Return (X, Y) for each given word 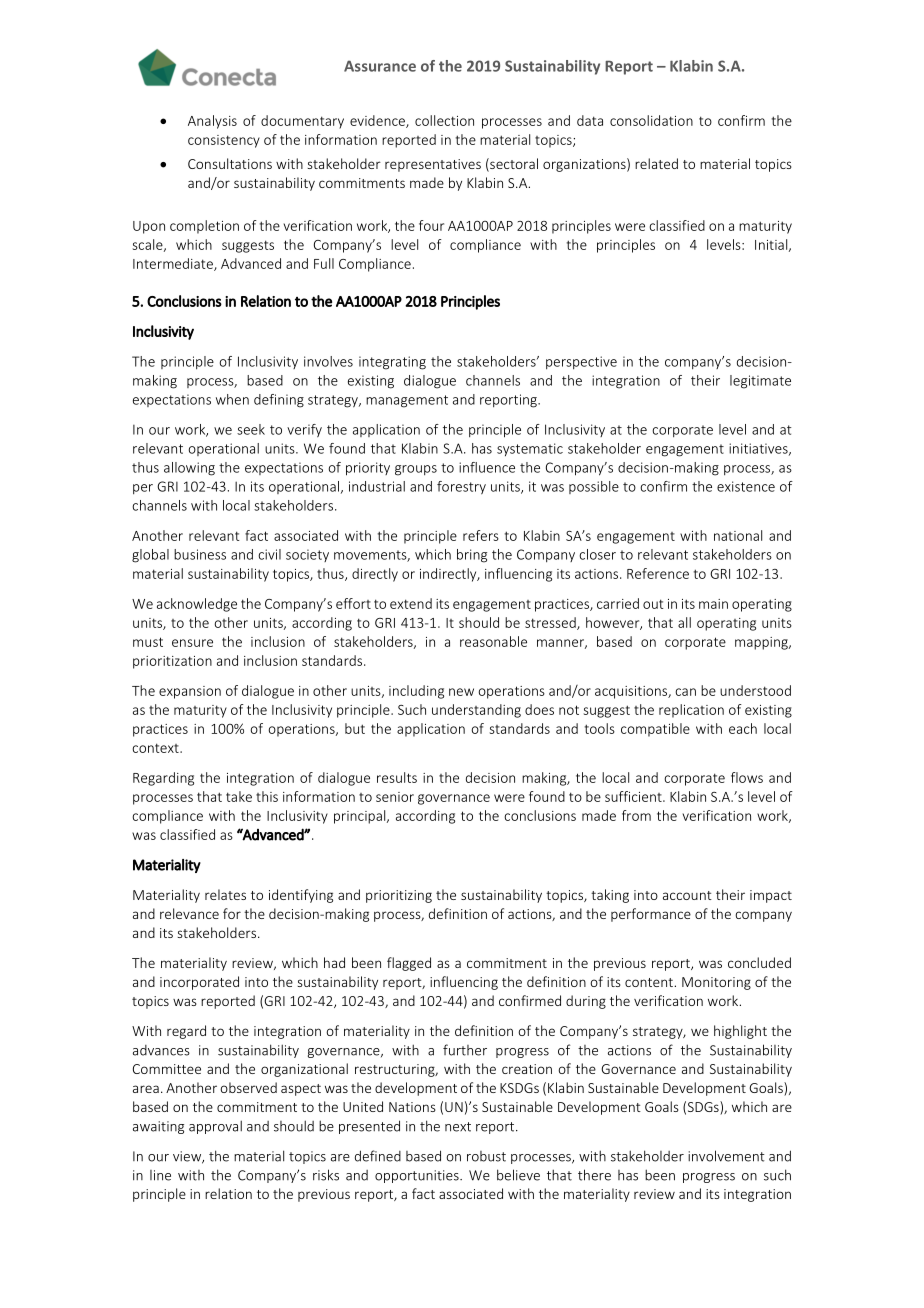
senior (395, 797)
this (267, 796)
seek (251, 429)
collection (444, 120)
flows (747, 777)
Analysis (212, 122)
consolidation (651, 120)
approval (215, 1127)
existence (746, 486)
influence (487, 467)
